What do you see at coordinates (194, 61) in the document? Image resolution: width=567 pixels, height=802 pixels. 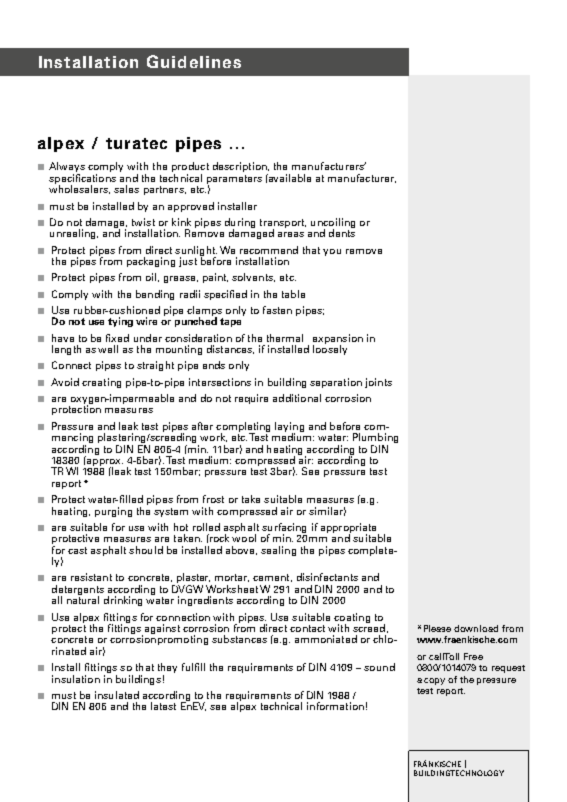 I see `Guidelines` at bounding box center [194, 61].
